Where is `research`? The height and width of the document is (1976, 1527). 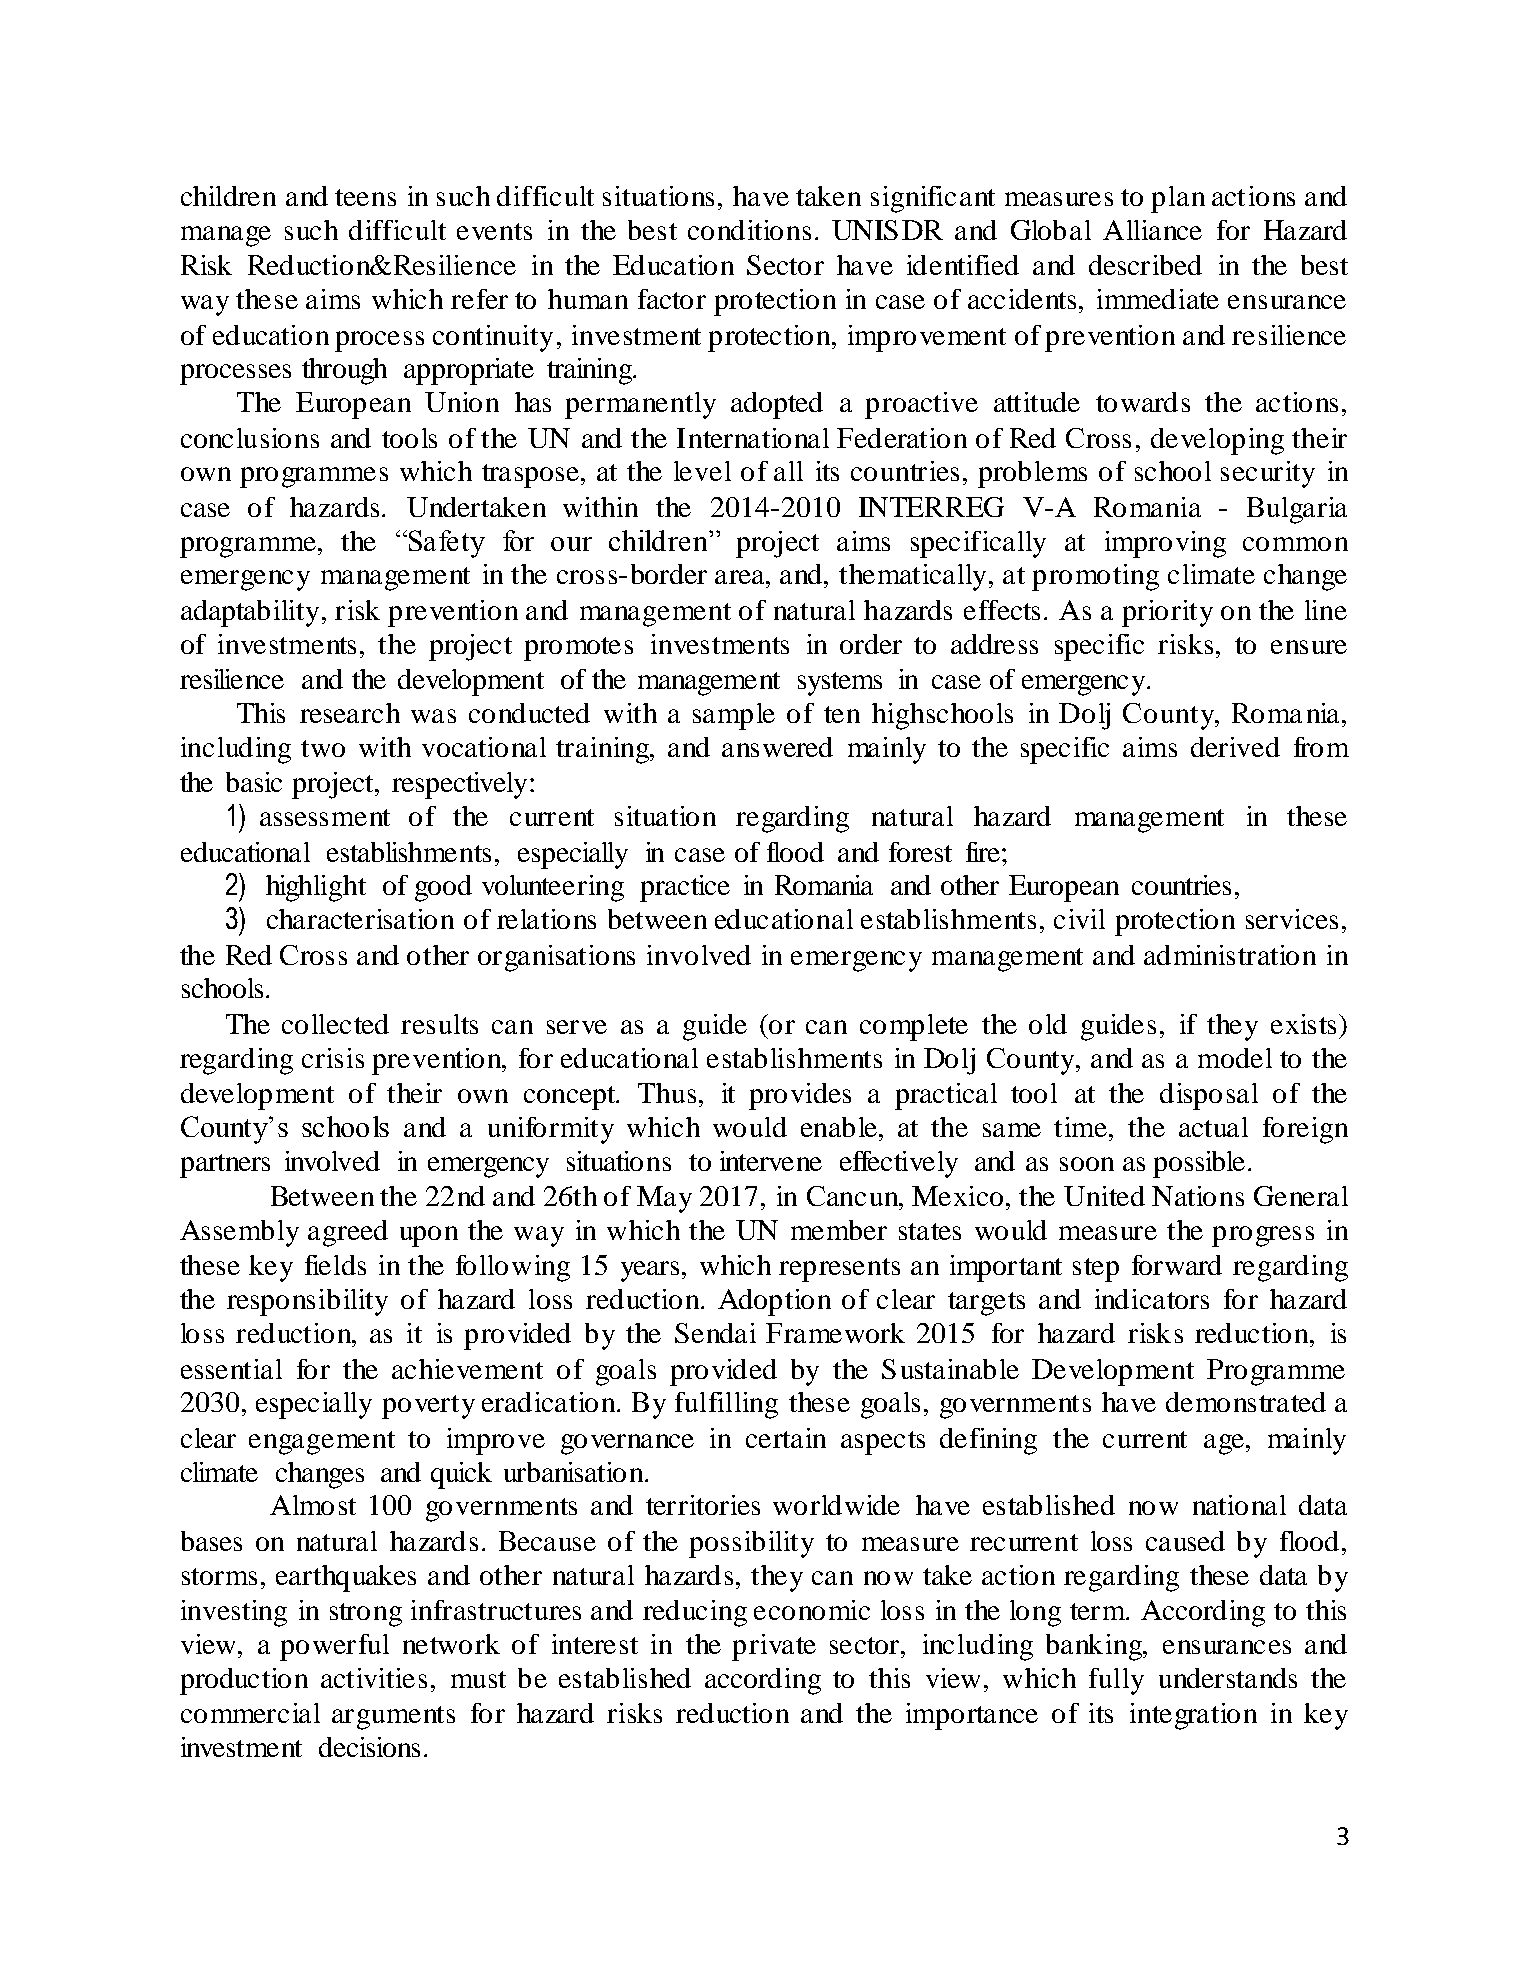
research is located at coordinates (350, 713).
